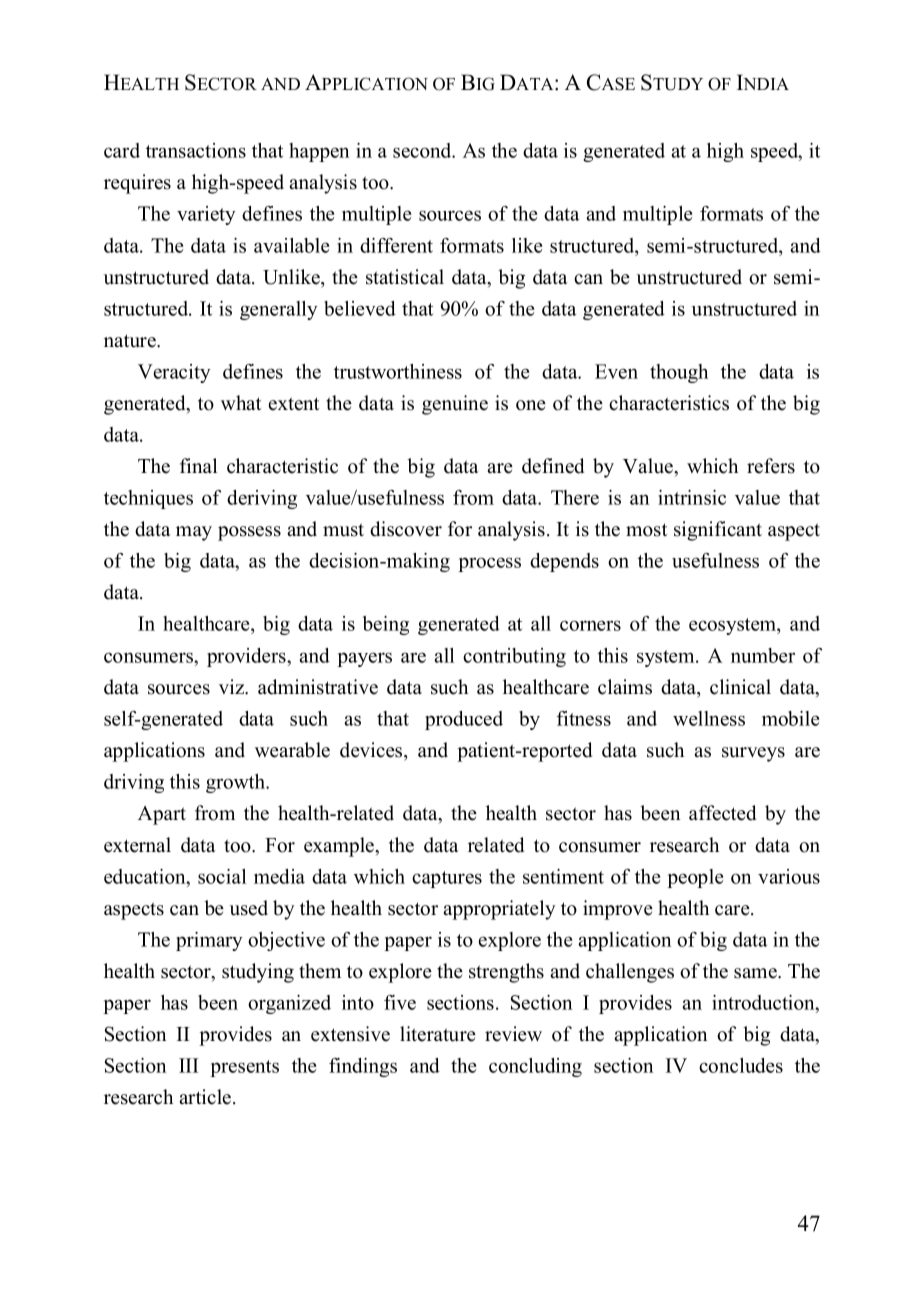  Describe the element at coordinates (679, 373) in the document. I see `though` at that location.
